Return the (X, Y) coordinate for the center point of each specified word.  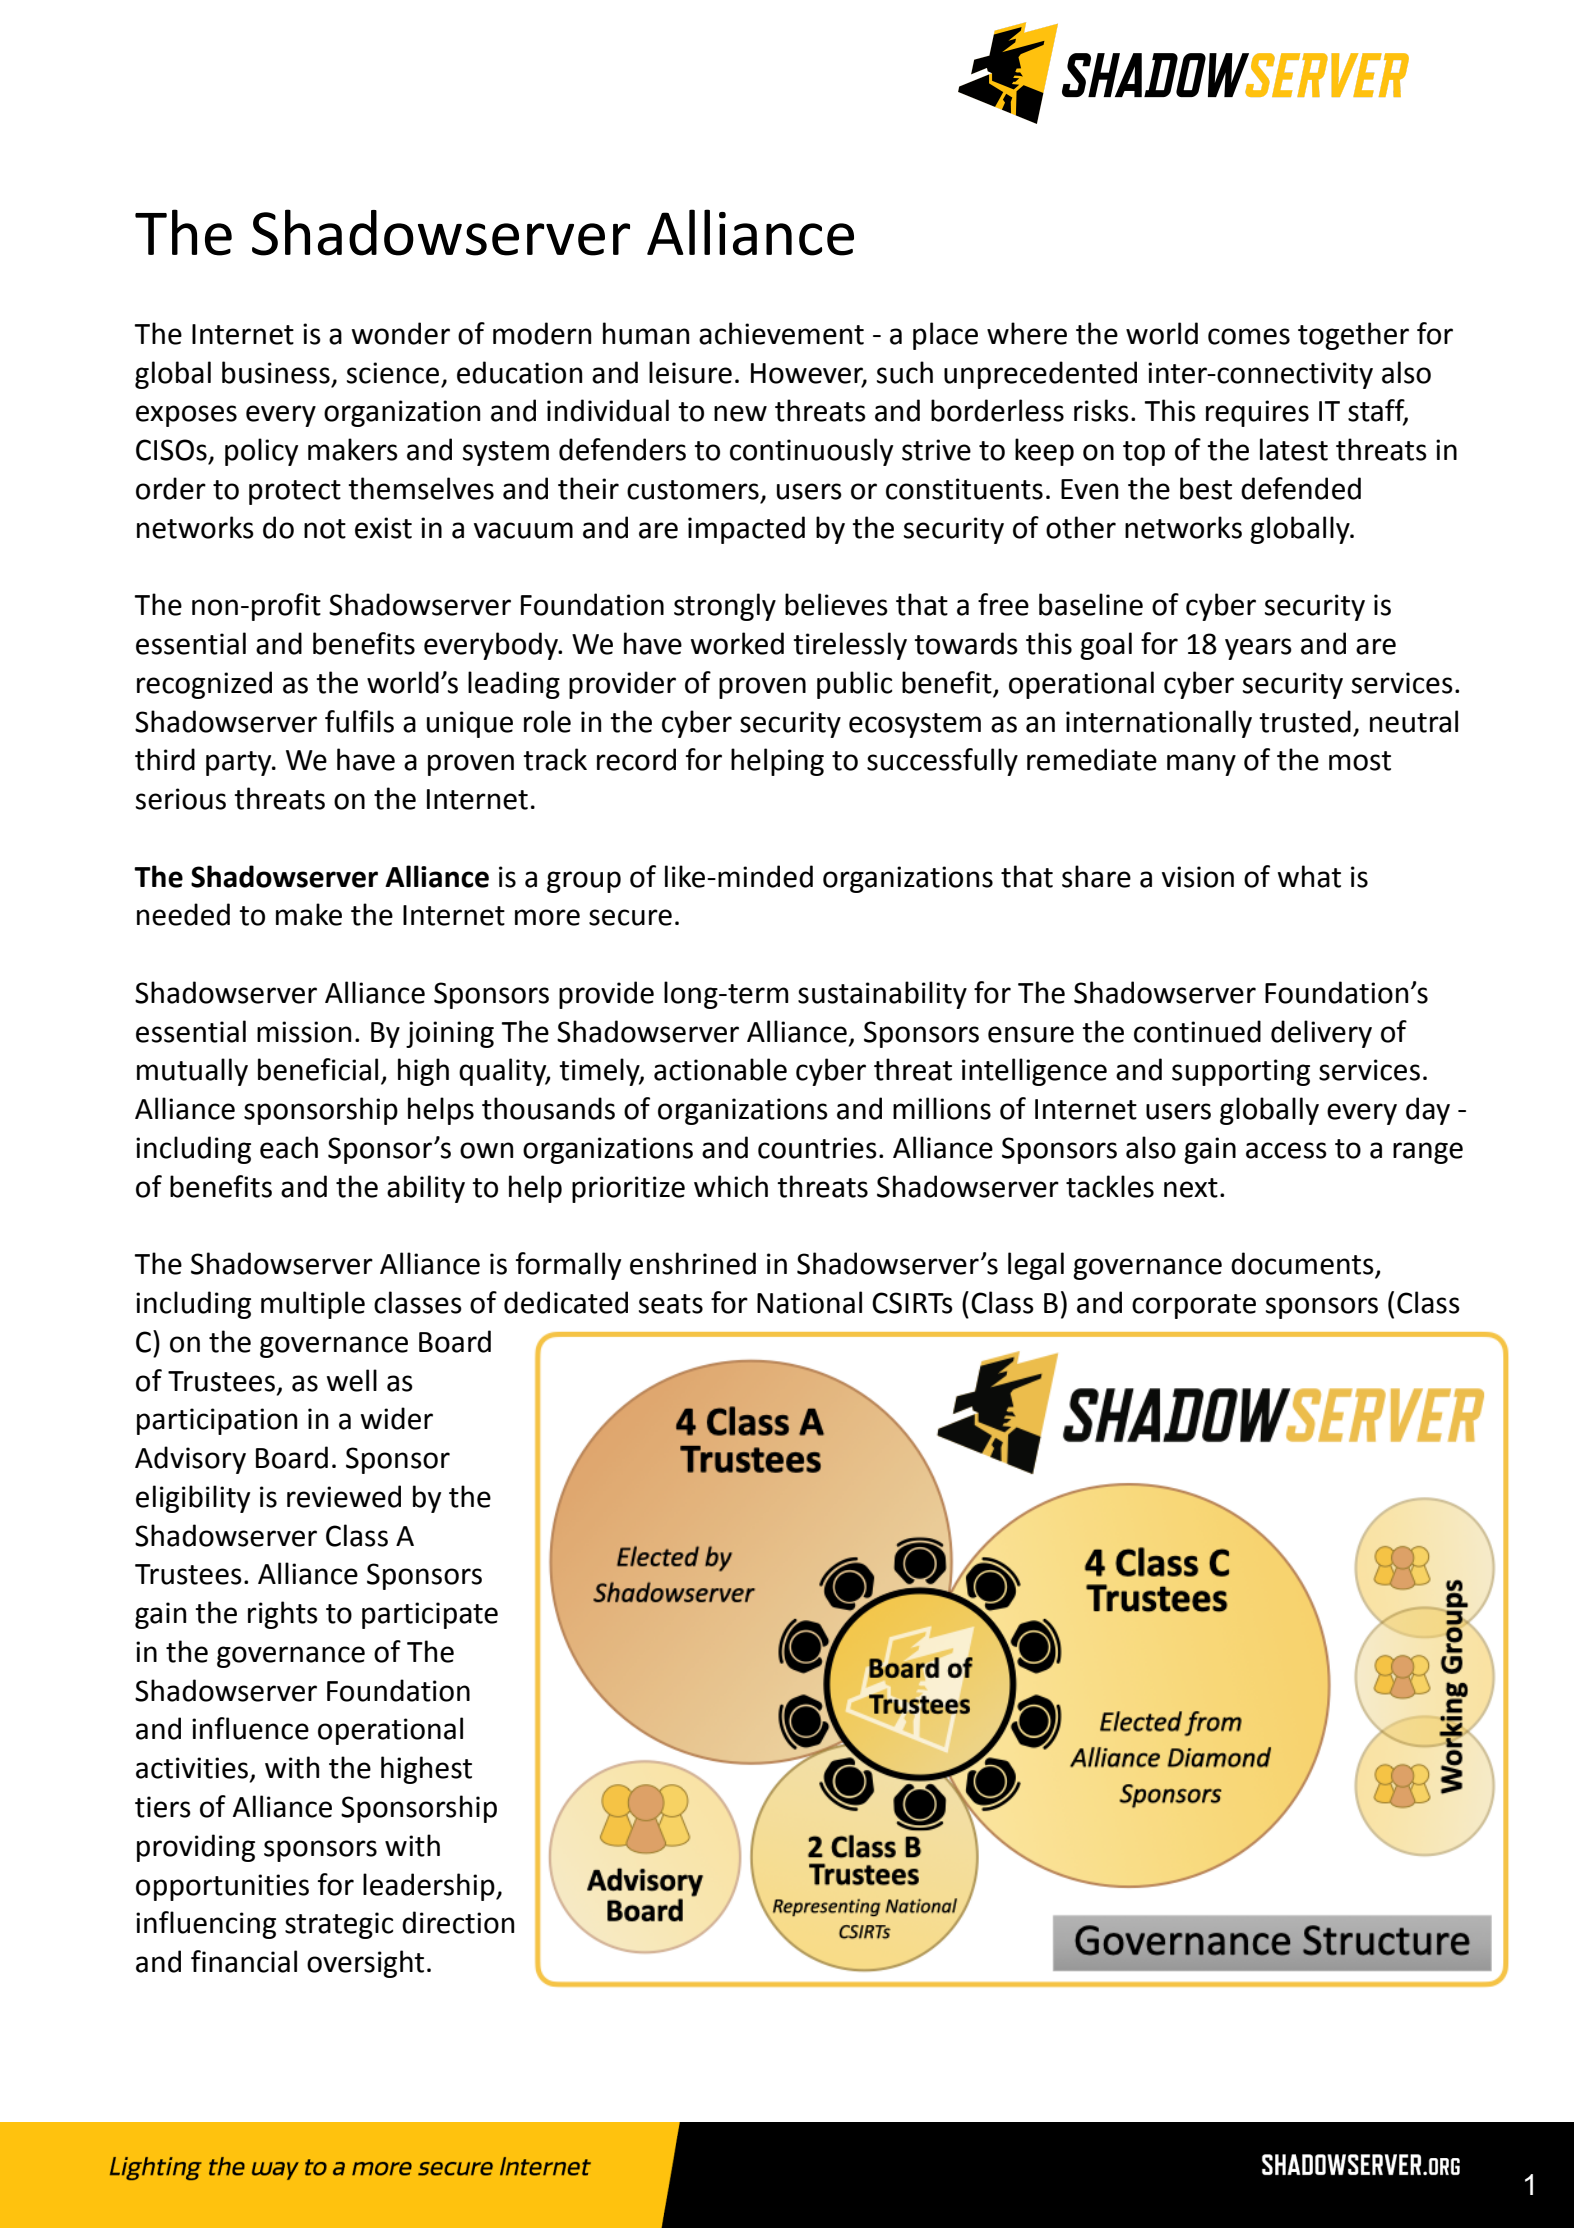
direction (458, 1922)
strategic (339, 1925)
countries (817, 1148)
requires (1257, 413)
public (854, 685)
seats (671, 1304)
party (240, 763)
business (276, 372)
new (740, 413)
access (1286, 1150)
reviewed (344, 1496)
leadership (430, 1887)
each (289, 1147)
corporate (1194, 1306)
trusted (1305, 721)
